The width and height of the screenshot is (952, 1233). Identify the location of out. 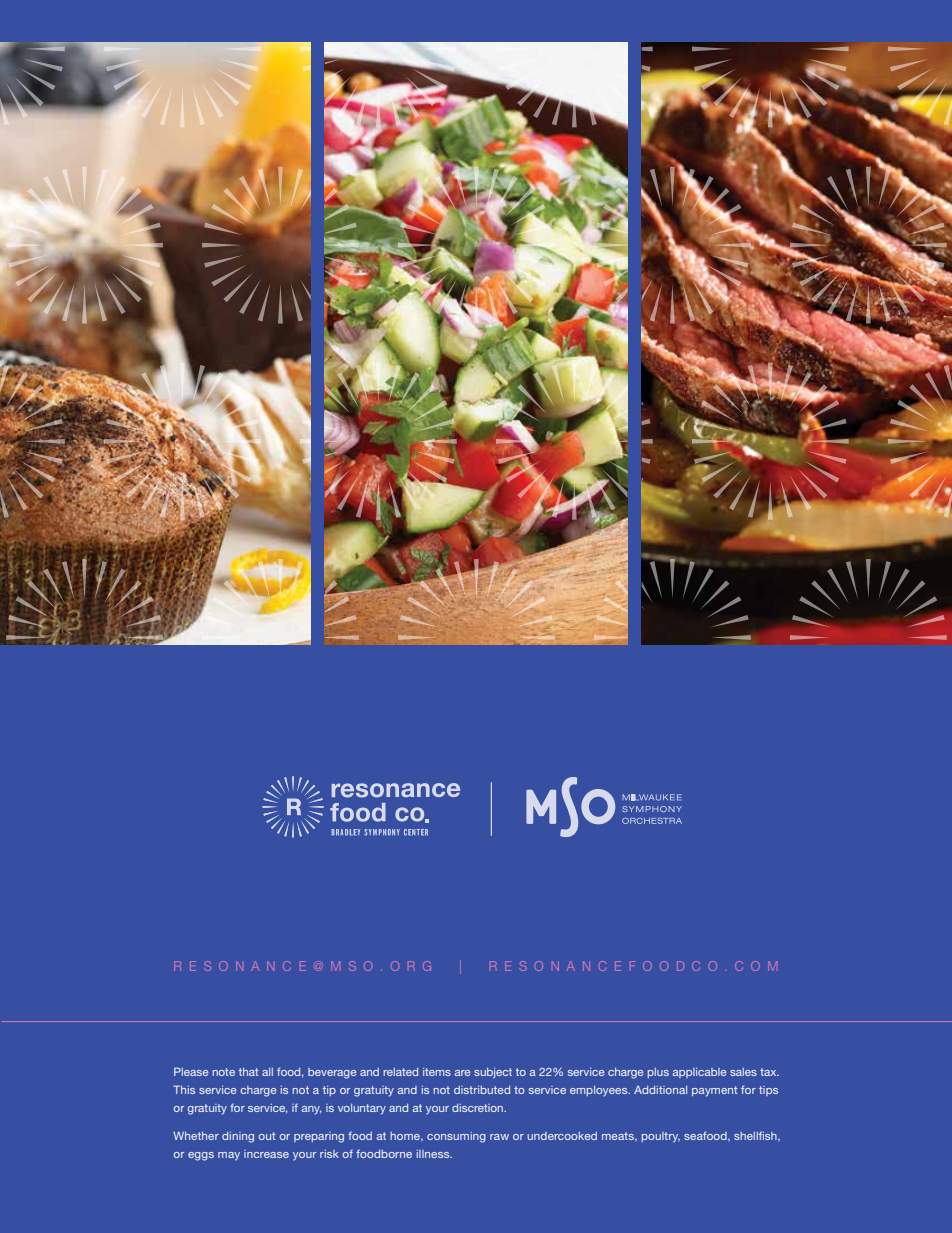
(267, 1136).
